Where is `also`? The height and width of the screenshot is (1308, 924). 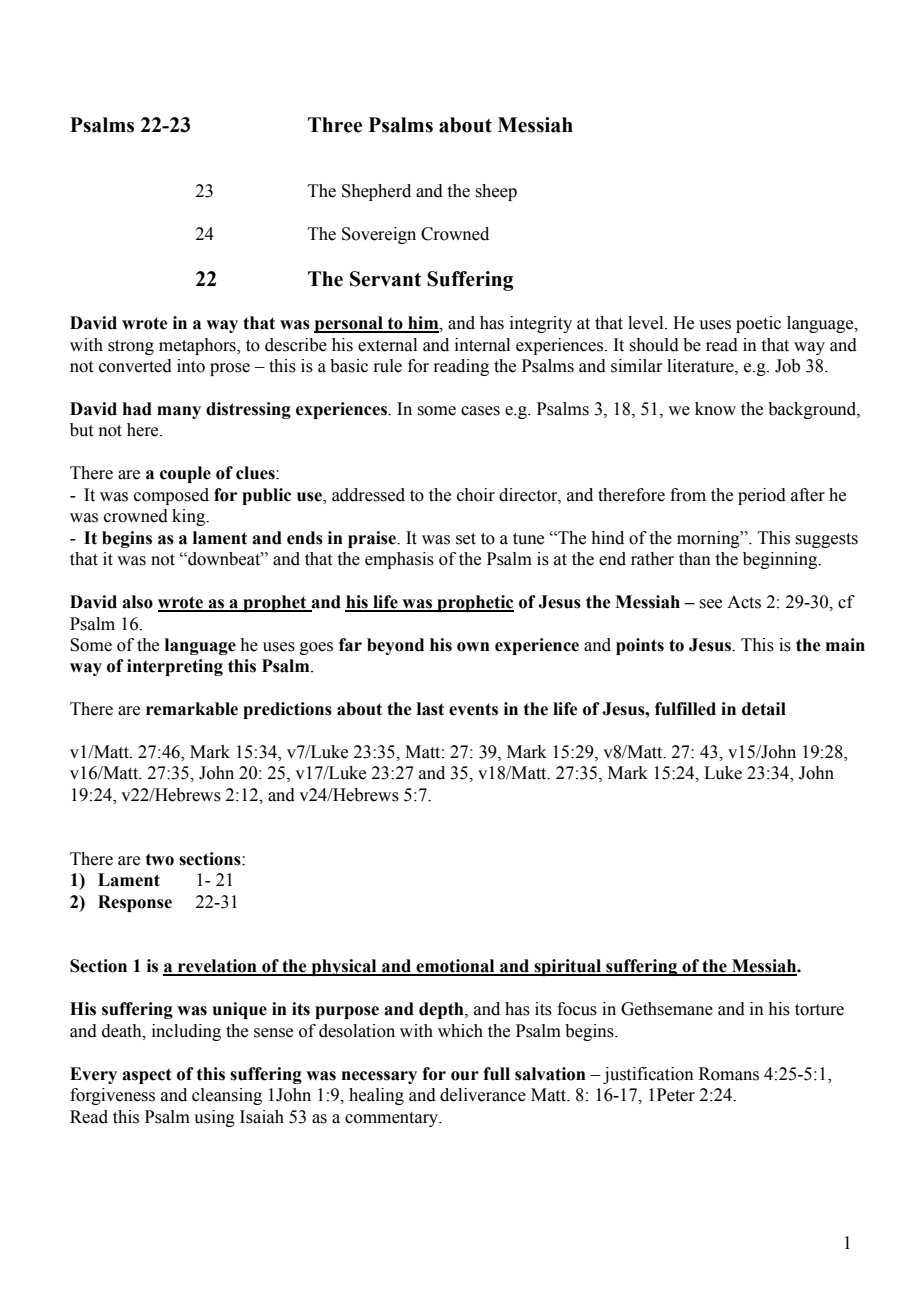
also is located at coordinates (137, 602).
